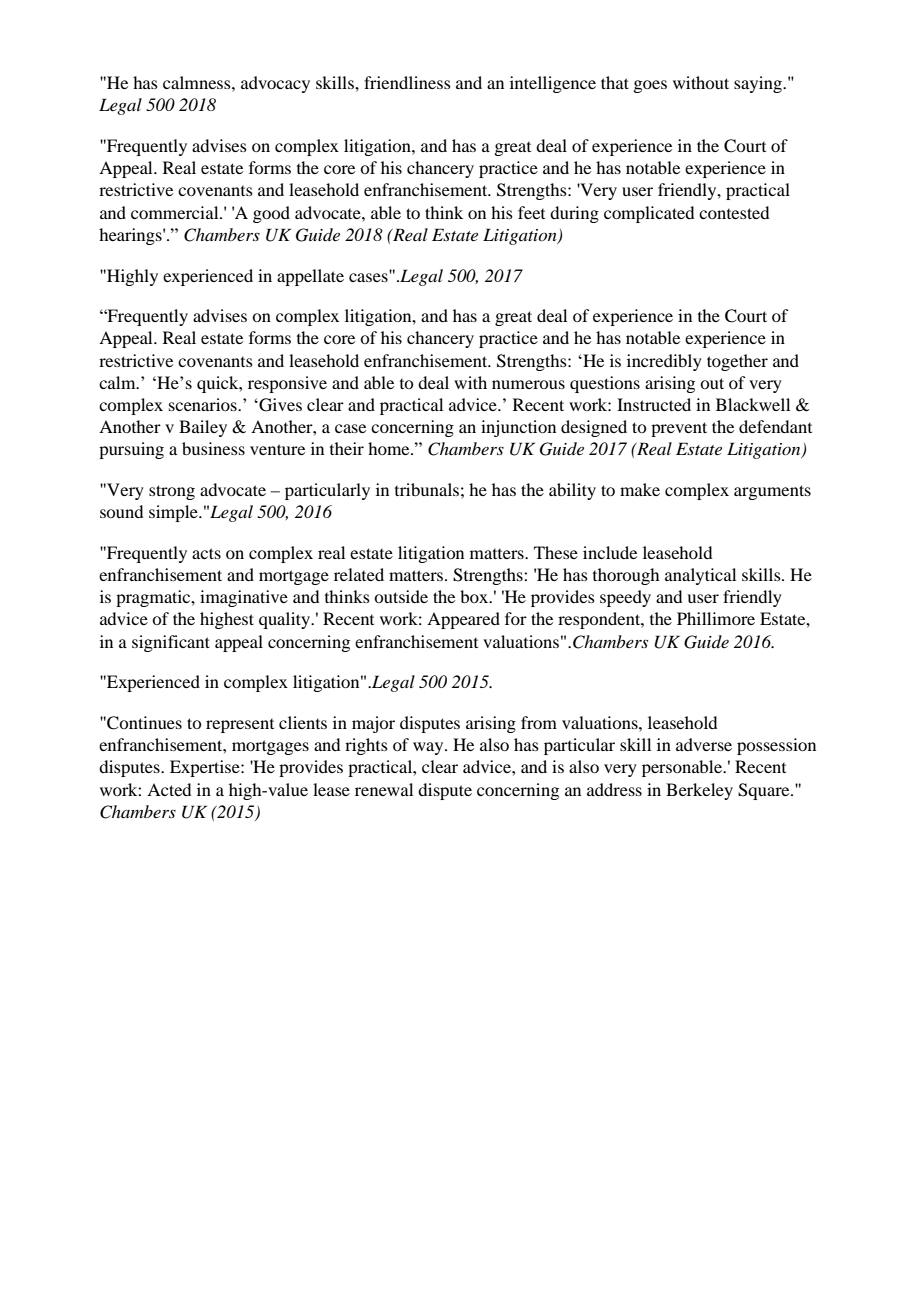 The width and height of the screenshot is (924, 1308). Describe the element at coordinates (699, 791) in the screenshot. I see `Berkeley` at that location.
